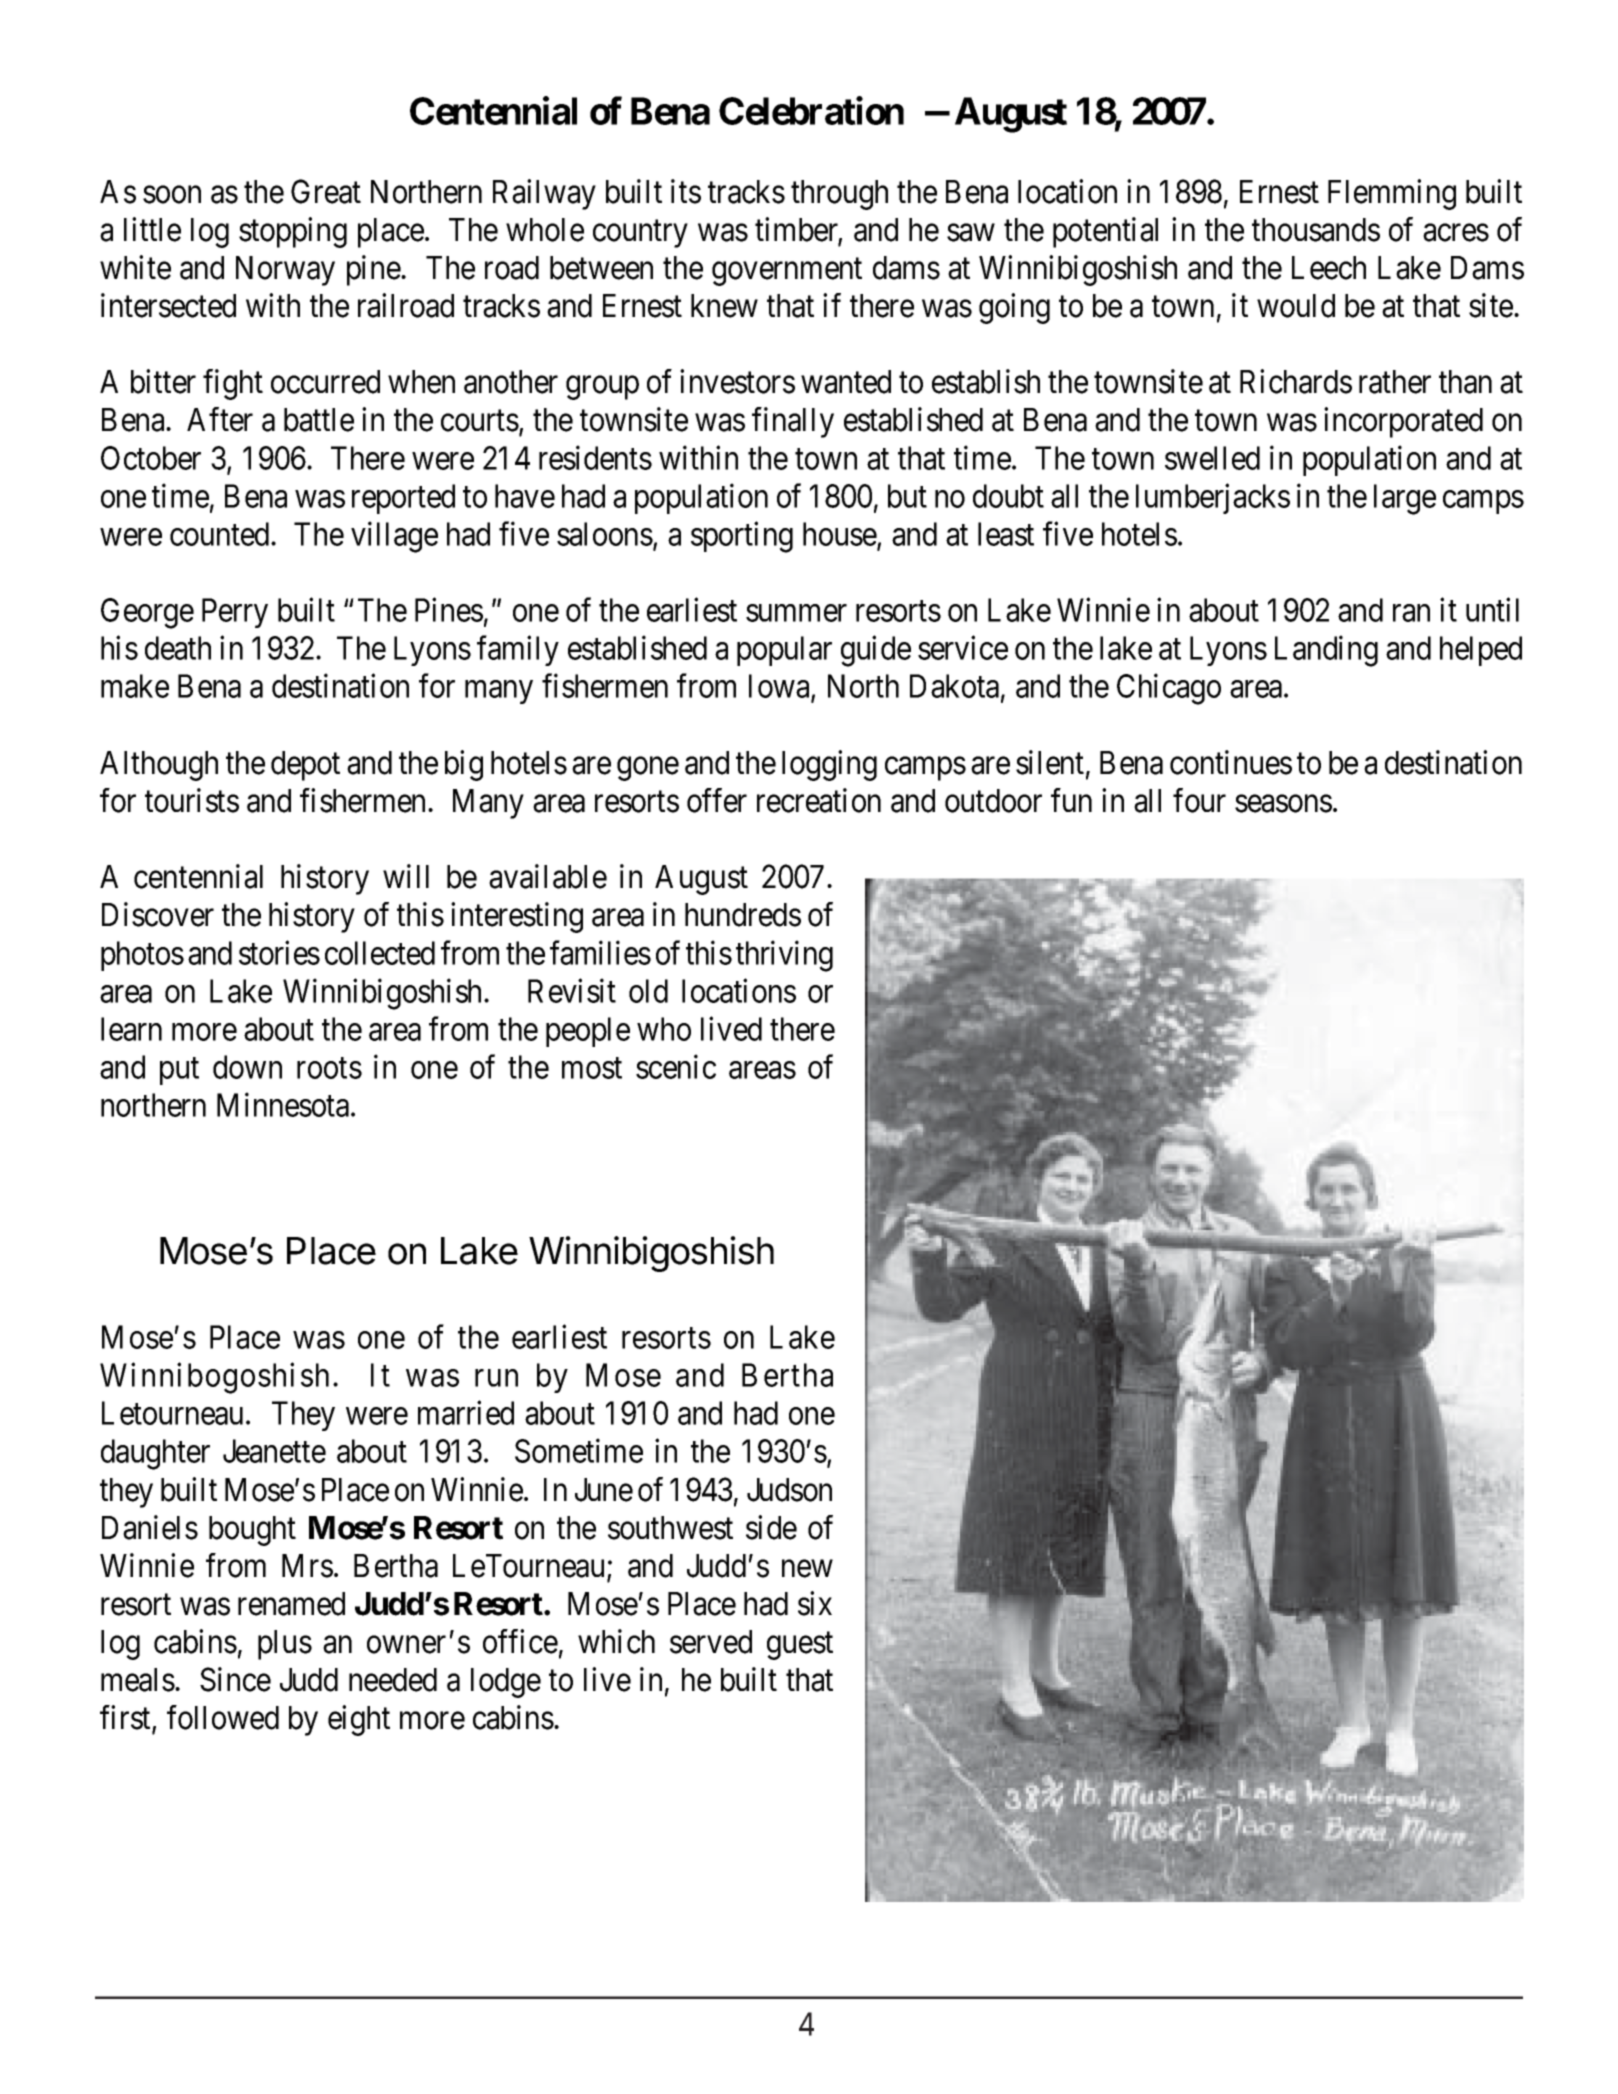 This page has height=2094, width=1618. Describe the element at coordinates (784, 651) in the page. I see `popular` at that location.
